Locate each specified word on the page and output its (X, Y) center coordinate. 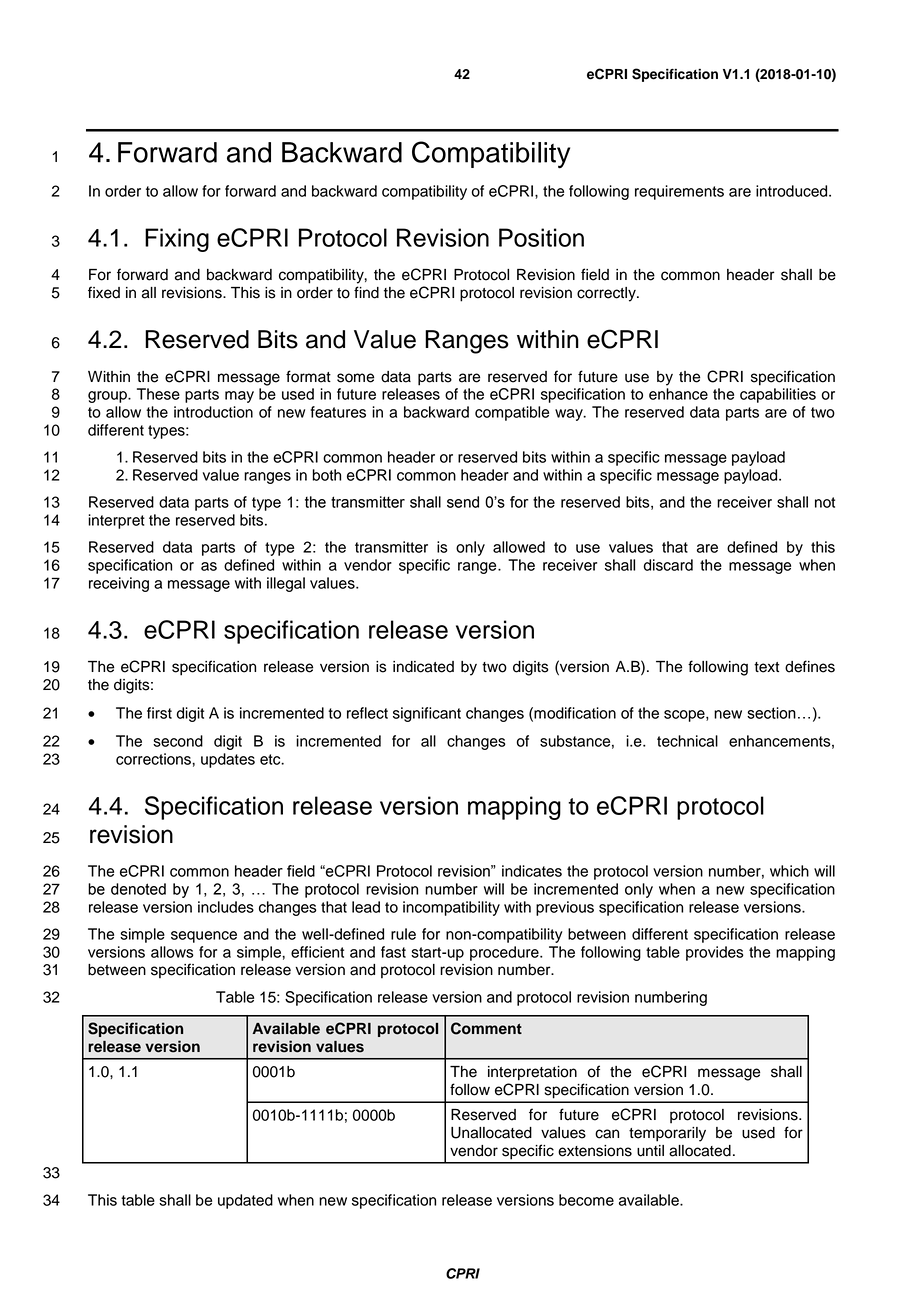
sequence (204, 937)
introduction (213, 412)
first (159, 713)
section (771, 713)
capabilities (778, 395)
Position (541, 237)
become (586, 1200)
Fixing (177, 240)
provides (715, 953)
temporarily (667, 1134)
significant (427, 714)
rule (403, 934)
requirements (679, 192)
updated (245, 1201)
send (463, 502)
